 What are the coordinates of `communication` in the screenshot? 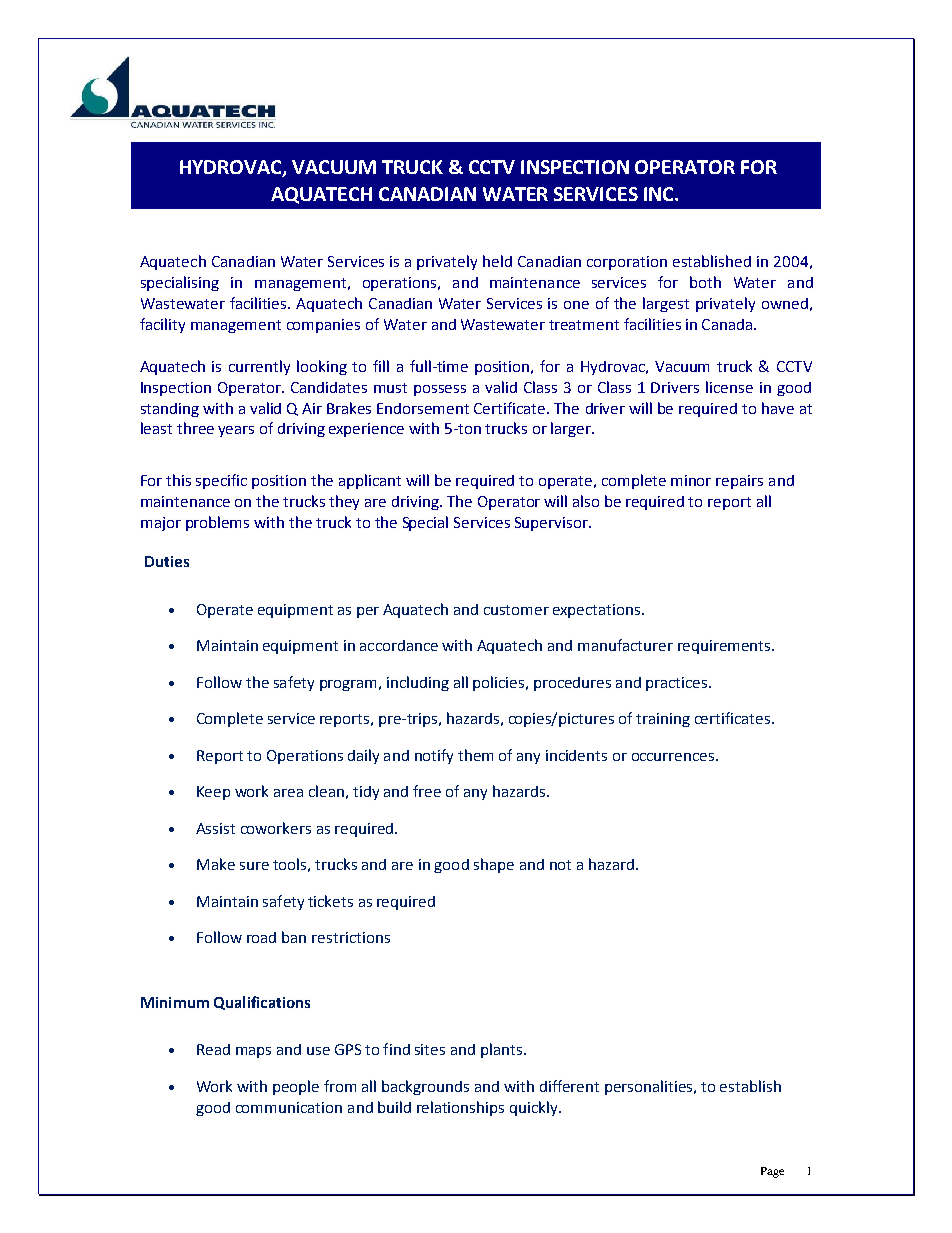 It's located at (289, 1107).
